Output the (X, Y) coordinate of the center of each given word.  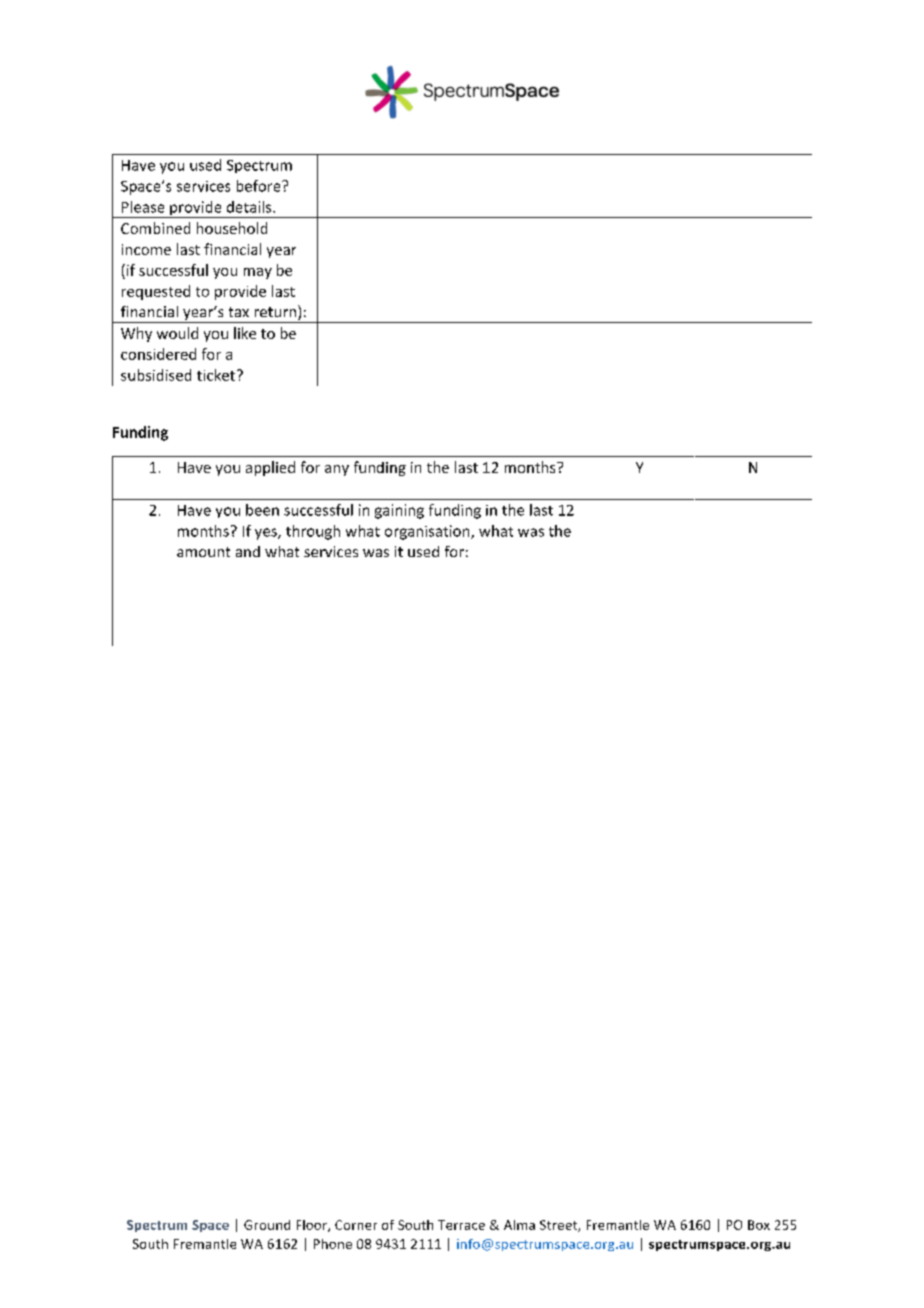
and (248, 551)
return (277, 312)
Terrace (461, 1225)
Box (759, 1225)
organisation (428, 532)
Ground (267, 1225)
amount (203, 552)
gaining (399, 511)
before (260, 186)
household (232, 228)
